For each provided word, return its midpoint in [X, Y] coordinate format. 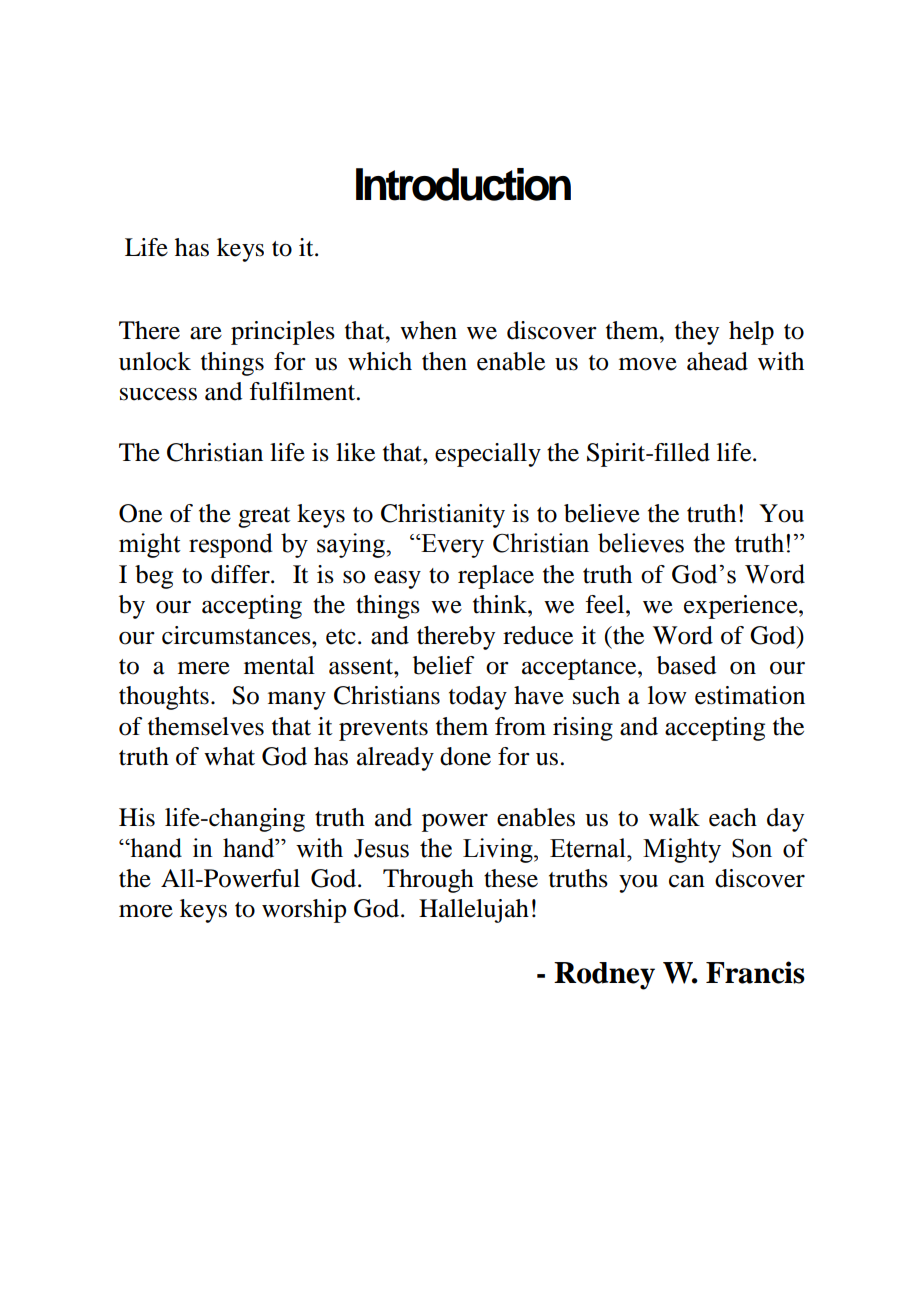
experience [742, 607]
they [697, 333]
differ [241, 574]
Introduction [463, 184]
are [206, 333]
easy [397, 580]
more [146, 911]
